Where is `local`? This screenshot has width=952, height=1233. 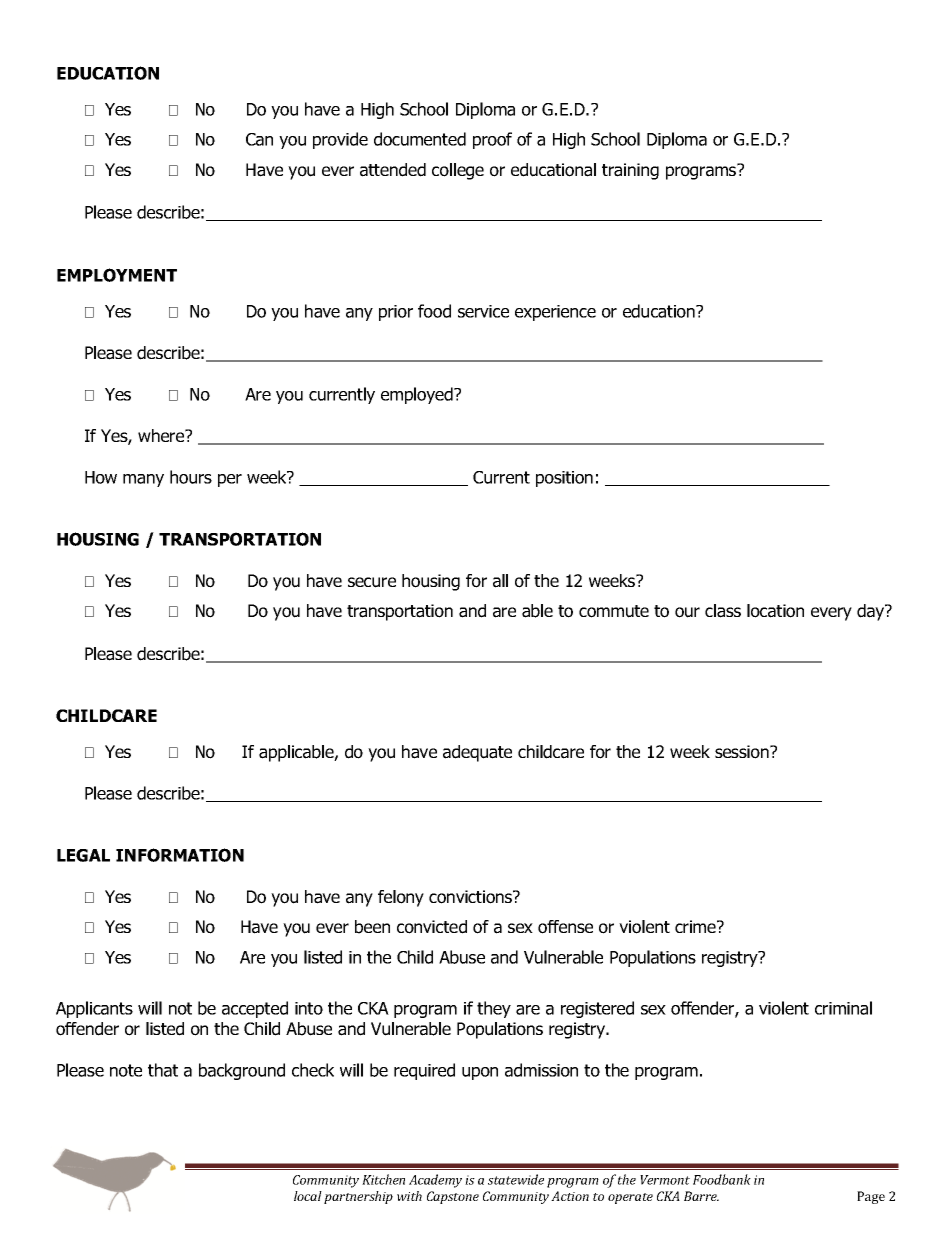 local is located at coordinates (308, 1196).
